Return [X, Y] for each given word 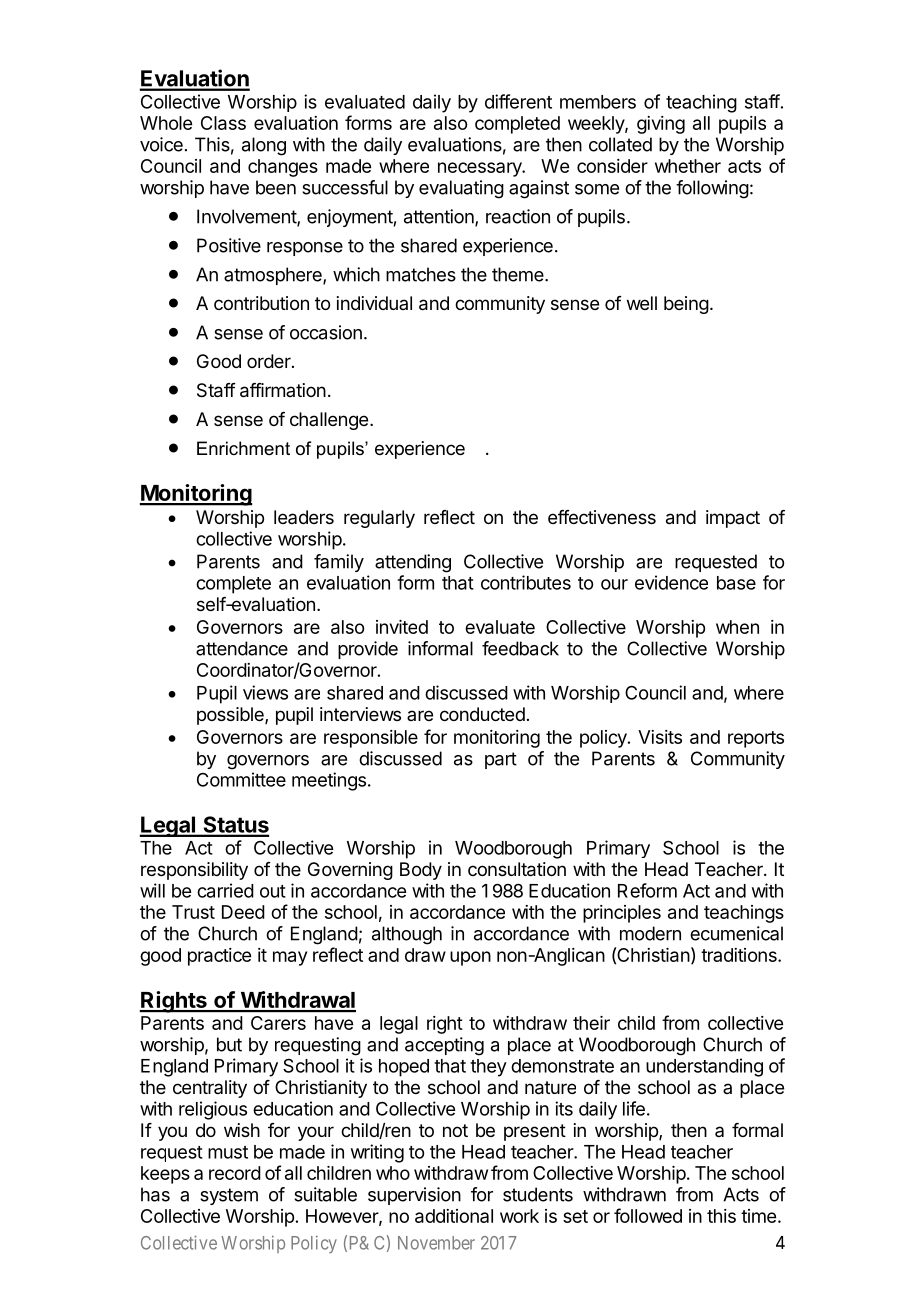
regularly [379, 519]
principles [622, 914]
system [229, 1196]
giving [661, 125]
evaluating [461, 189]
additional [454, 1216]
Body [421, 871]
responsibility [194, 871]
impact [733, 519]
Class [223, 123]
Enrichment [243, 448]
